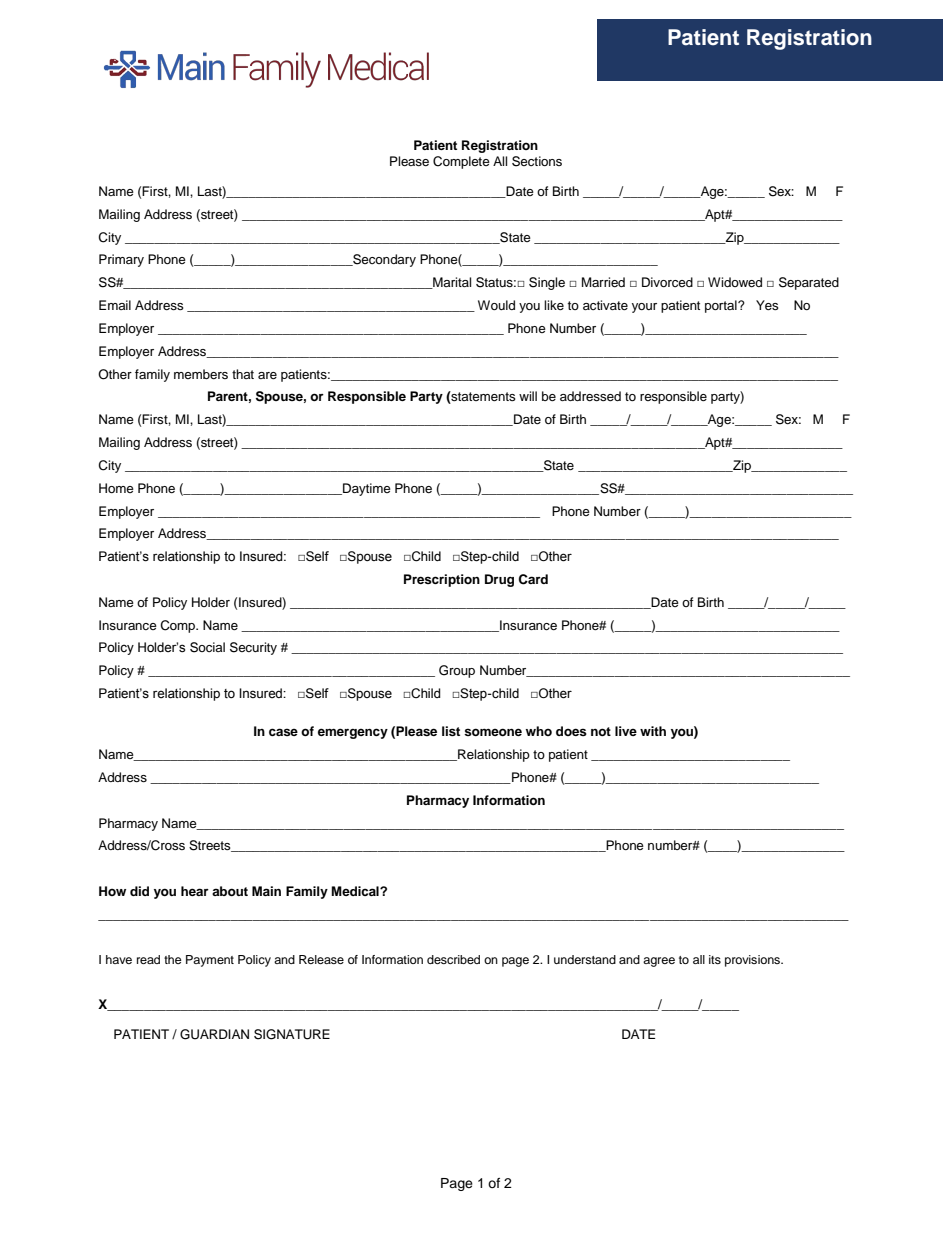 Image resolution: width=952 pixels, height=1233 pixels. I want to click on GUARDIAN, so click(214, 1034).
